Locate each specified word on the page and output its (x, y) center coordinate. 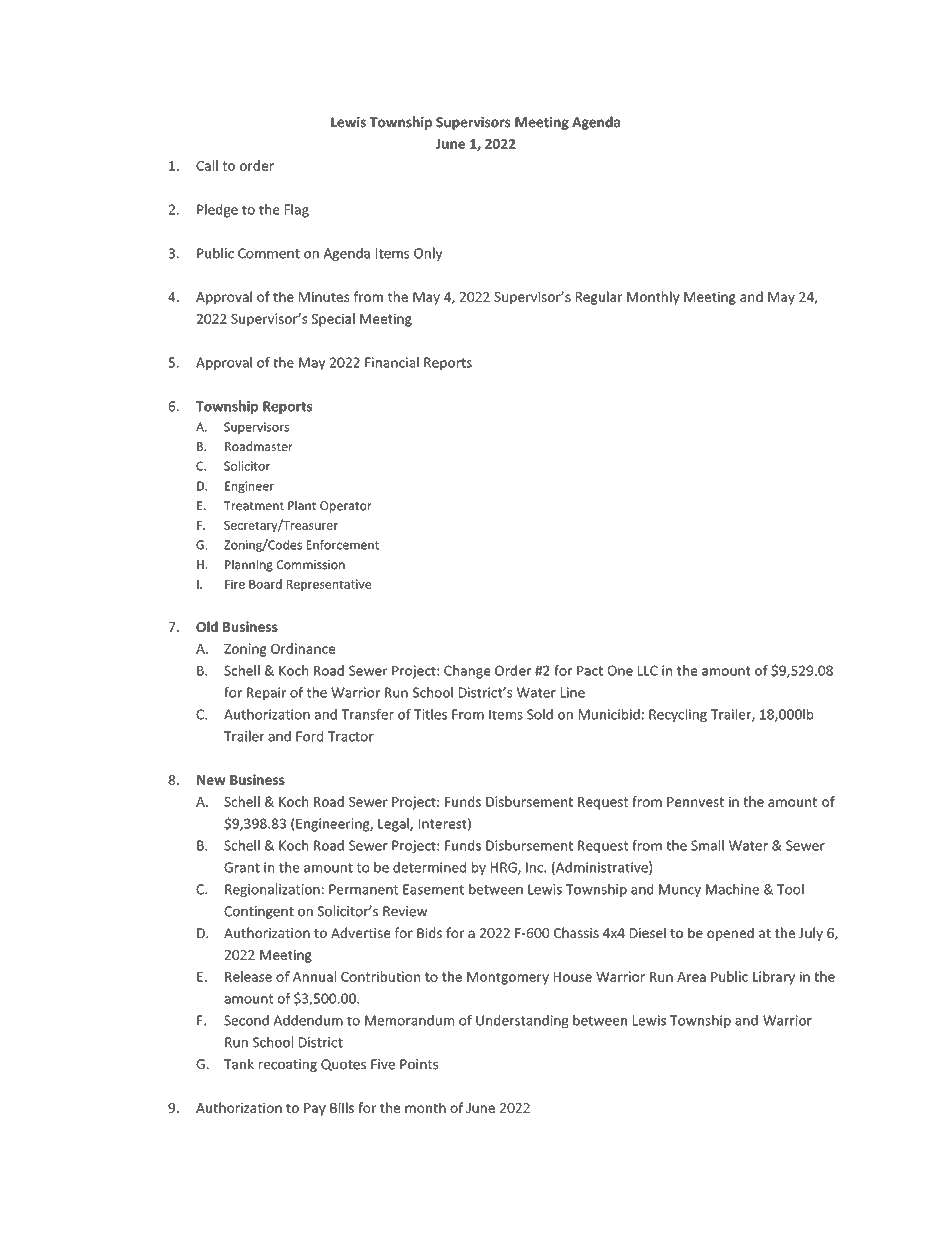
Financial (392, 362)
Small (707, 845)
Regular (599, 298)
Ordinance (303, 648)
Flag (297, 211)
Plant (302, 505)
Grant (242, 867)
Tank (239, 1064)
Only (428, 254)
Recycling (678, 715)
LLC (648, 670)
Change (467, 672)
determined (429, 867)
